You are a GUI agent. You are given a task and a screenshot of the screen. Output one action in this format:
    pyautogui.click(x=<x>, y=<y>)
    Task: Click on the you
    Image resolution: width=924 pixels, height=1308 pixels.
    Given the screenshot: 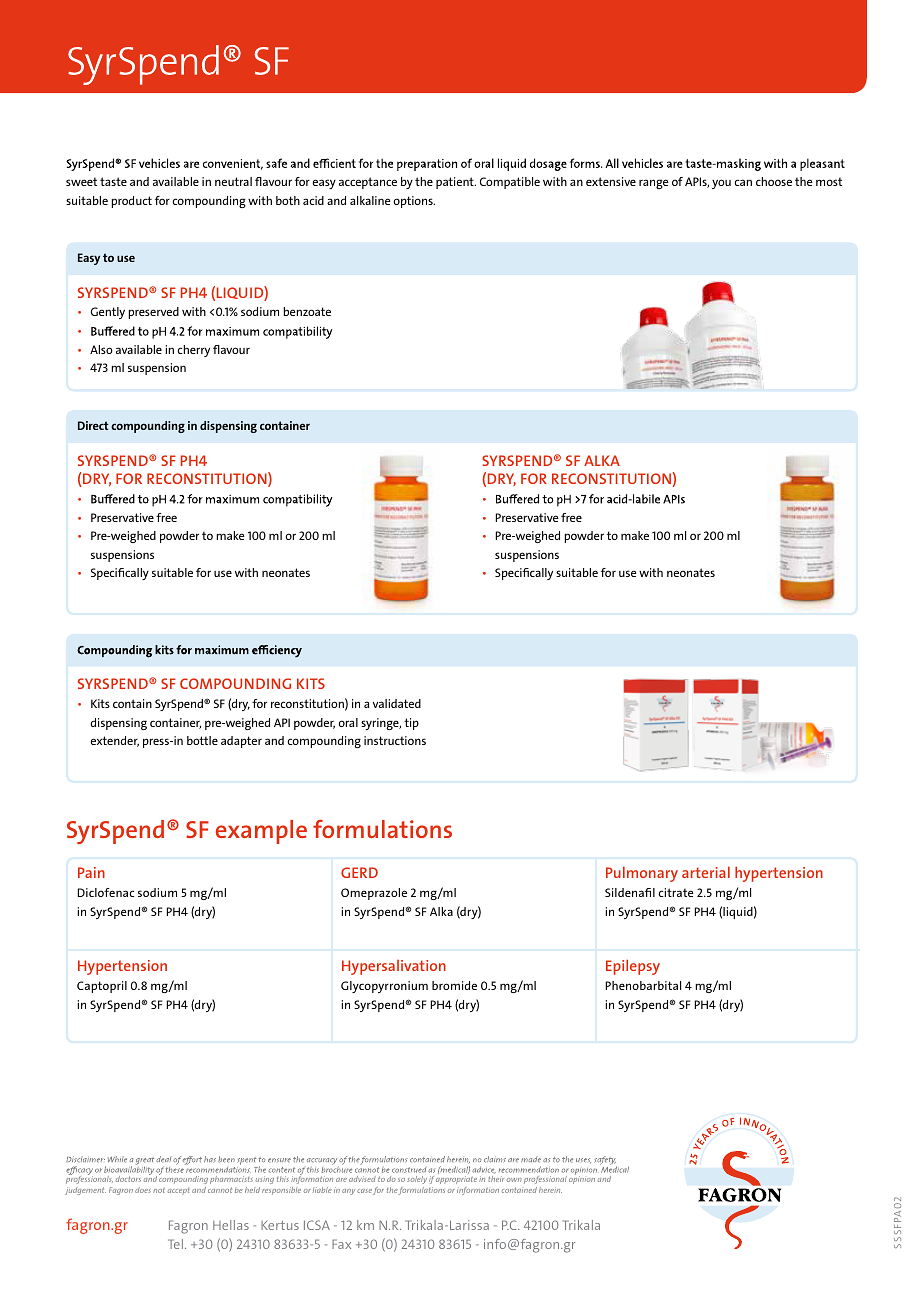 What is the action you would take?
    pyautogui.click(x=721, y=184)
